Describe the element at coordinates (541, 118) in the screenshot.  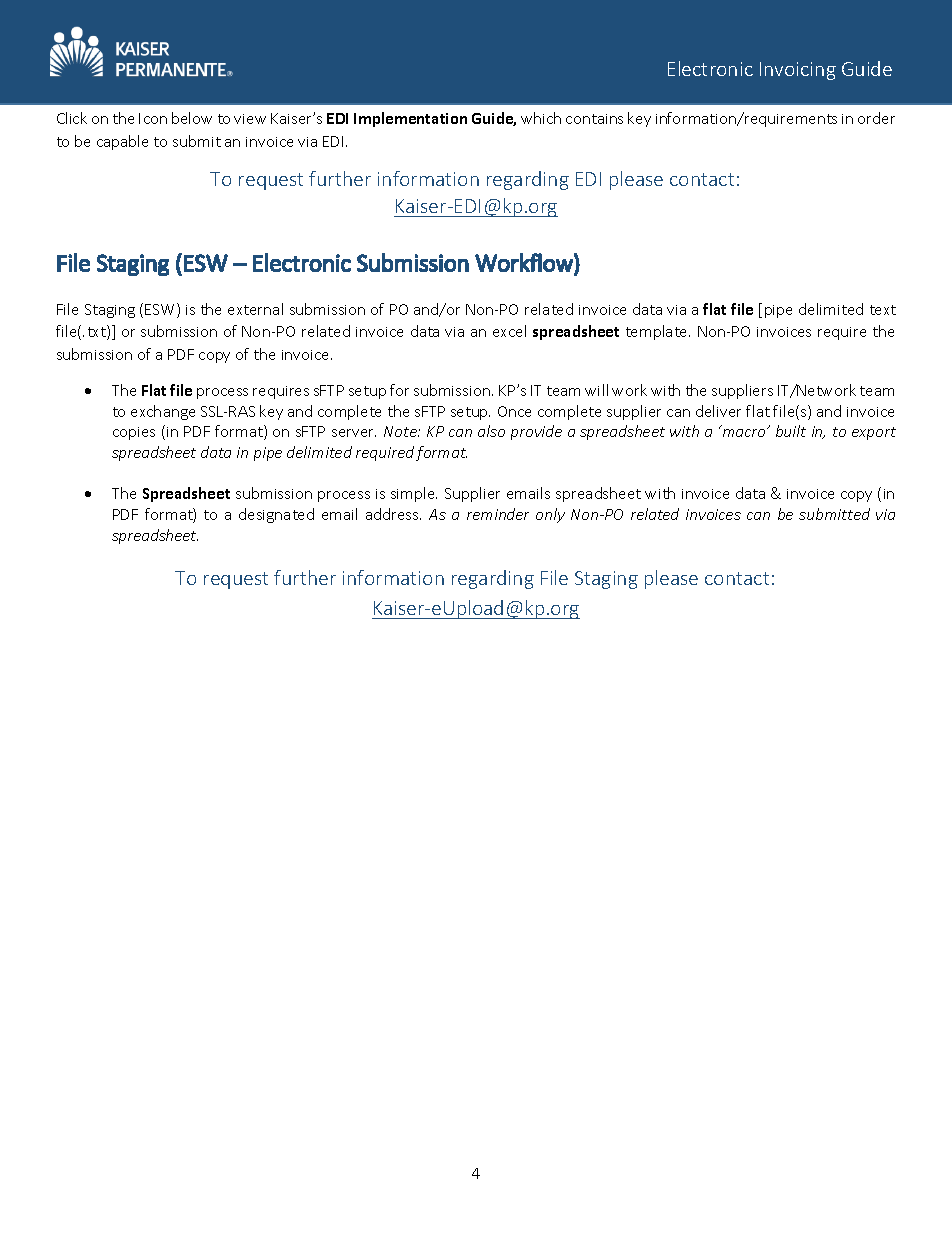
I see `which` at that location.
